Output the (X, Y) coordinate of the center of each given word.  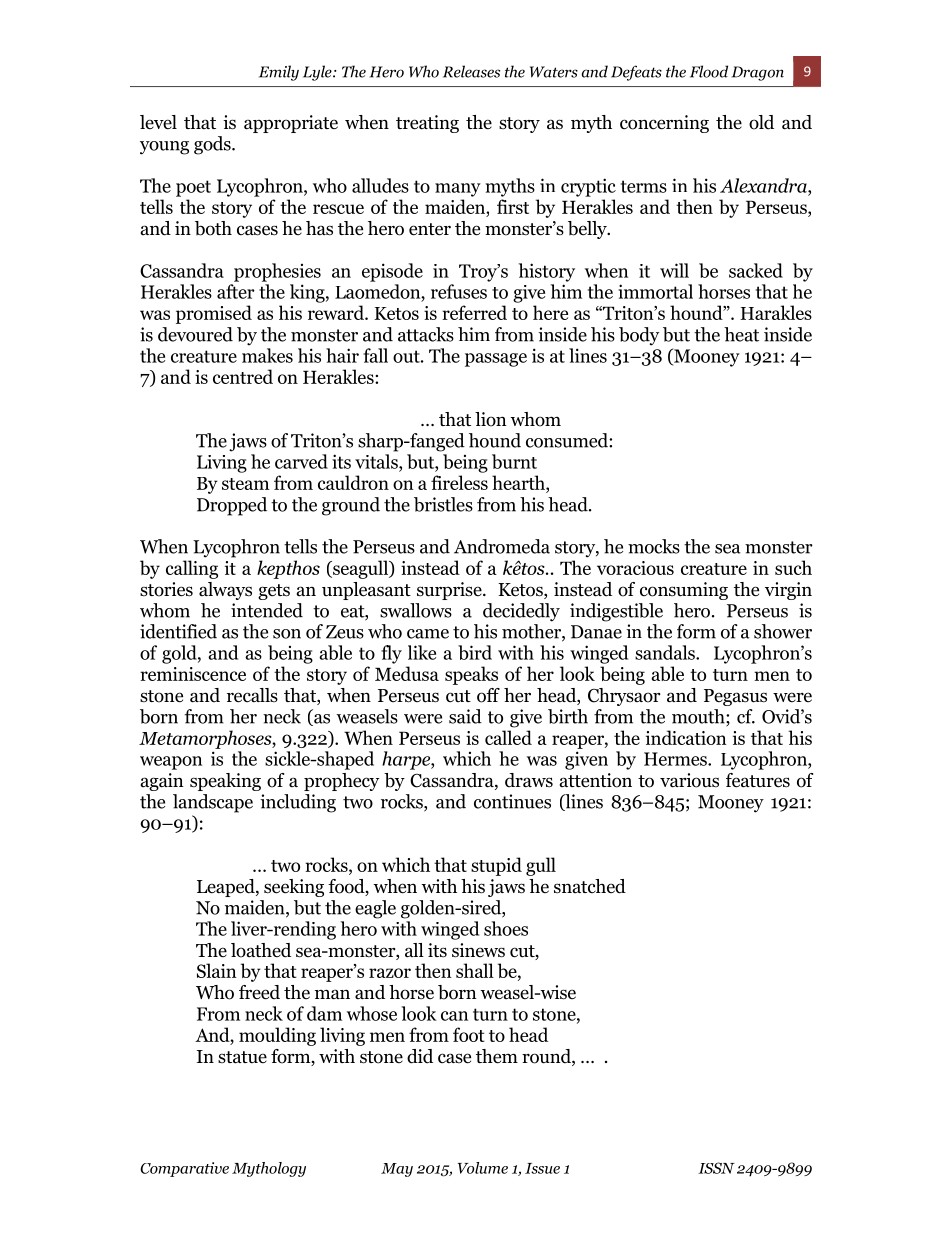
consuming (684, 591)
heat (741, 334)
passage (496, 360)
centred (243, 376)
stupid (496, 866)
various (689, 780)
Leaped (227, 888)
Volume (483, 1168)
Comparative (184, 1169)
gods (213, 145)
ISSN (716, 1168)
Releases (471, 71)
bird (475, 652)
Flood (709, 71)
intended (267, 610)
